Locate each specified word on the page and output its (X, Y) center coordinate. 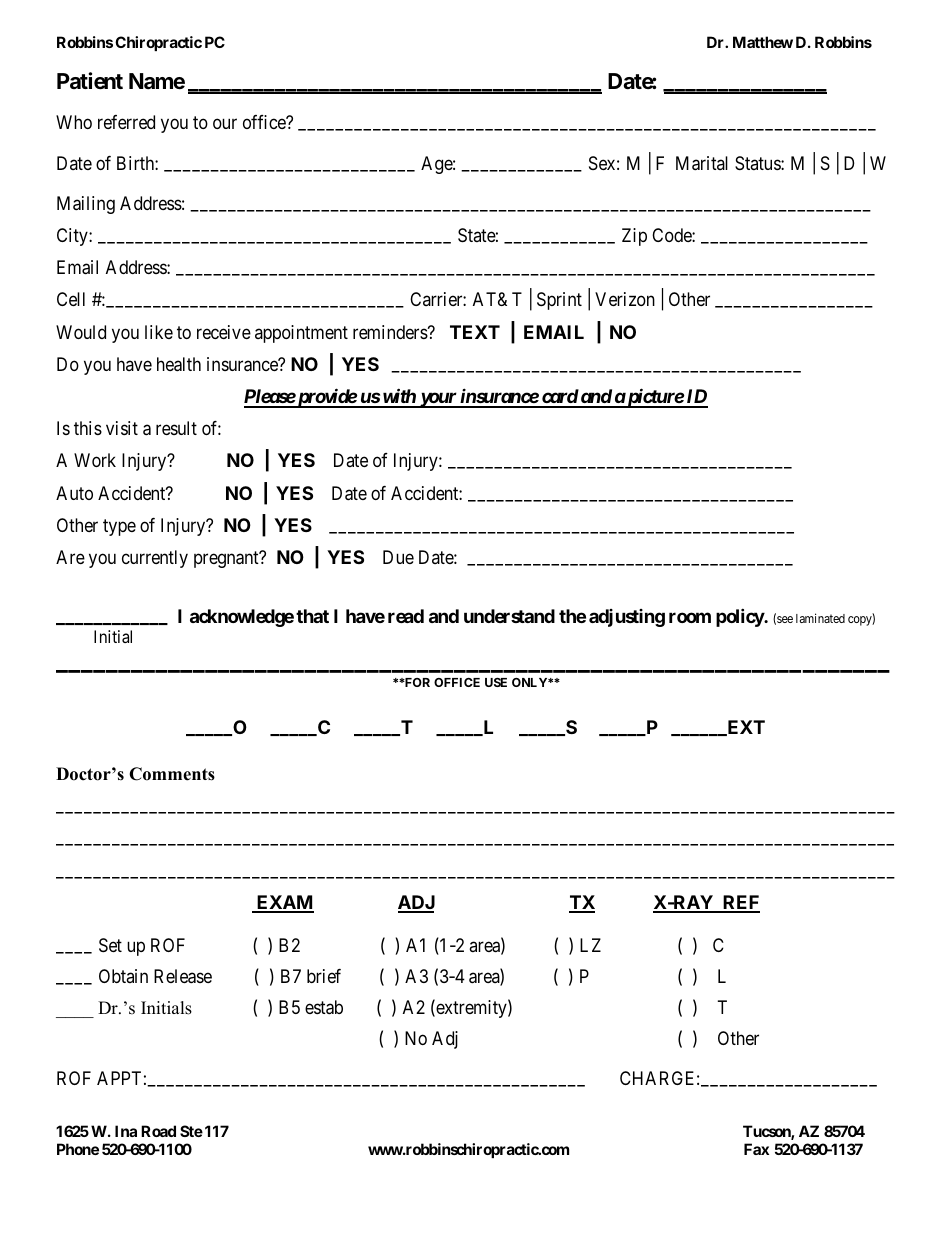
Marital (702, 163)
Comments (172, 774)
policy (740, 617)
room (690, 617)
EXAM (284, 903)
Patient (90, 81)
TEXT (475, 332)
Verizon (625, 299)
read (406, 616)
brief (324, 976)
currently (155, 559)
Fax (756, 1149)
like (159, 332)
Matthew (763, 42)
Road (158, 1131)
